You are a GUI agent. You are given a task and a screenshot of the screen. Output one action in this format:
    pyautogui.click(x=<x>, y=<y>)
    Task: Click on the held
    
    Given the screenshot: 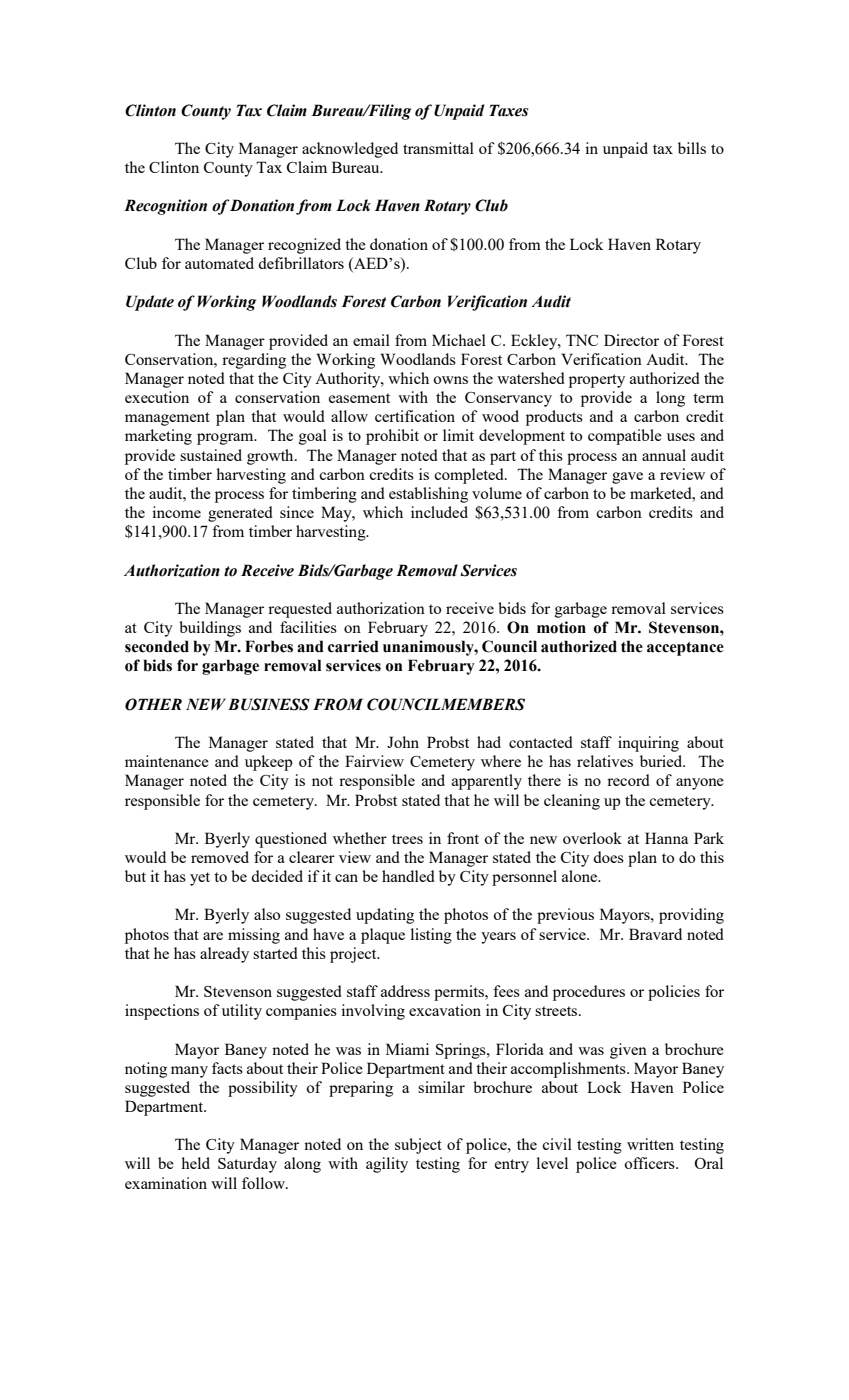 What is the action you would take?
    pyautogui.click(x=195, y=1163)
